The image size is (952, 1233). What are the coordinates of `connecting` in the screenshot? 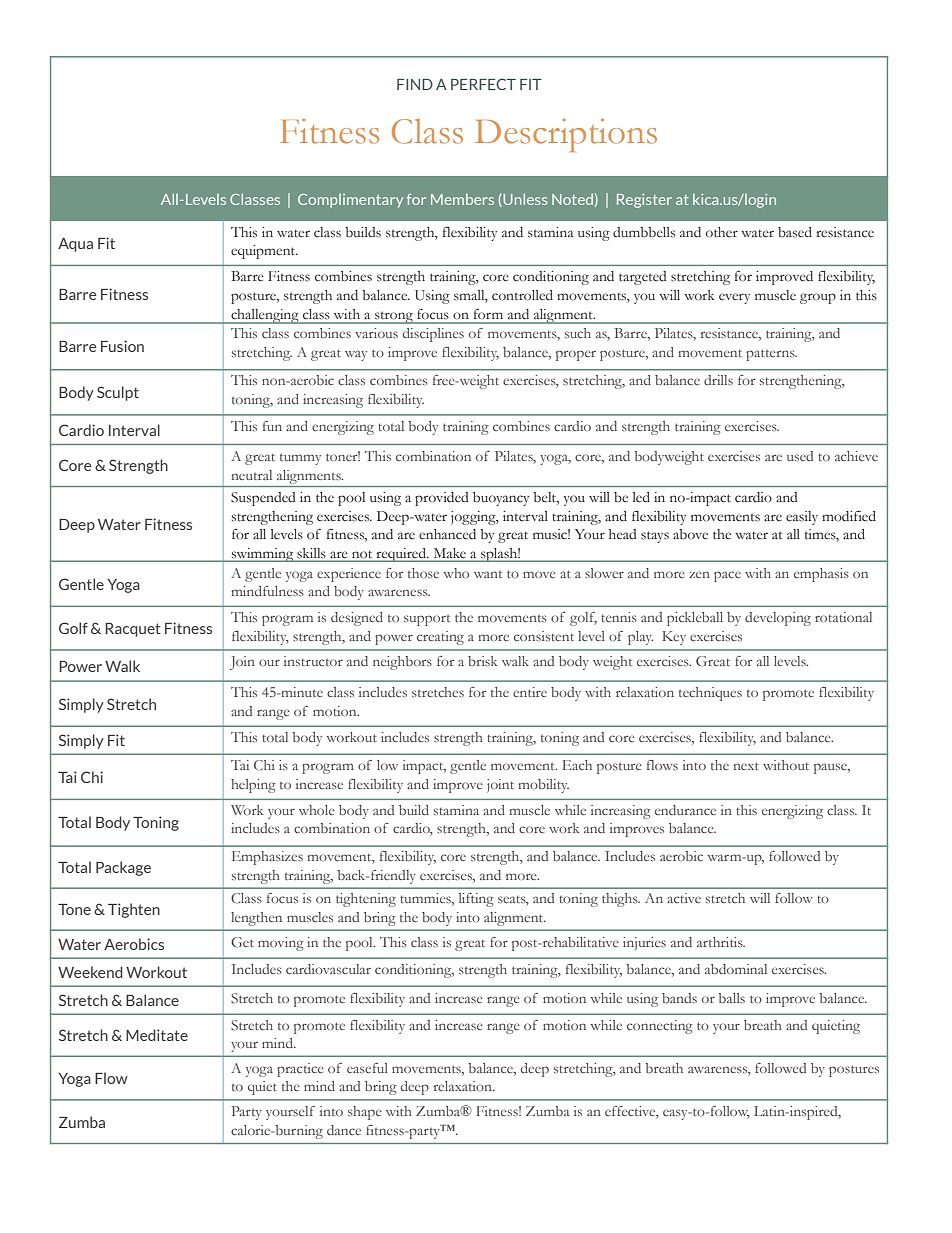 It's located at (660, 1027).
